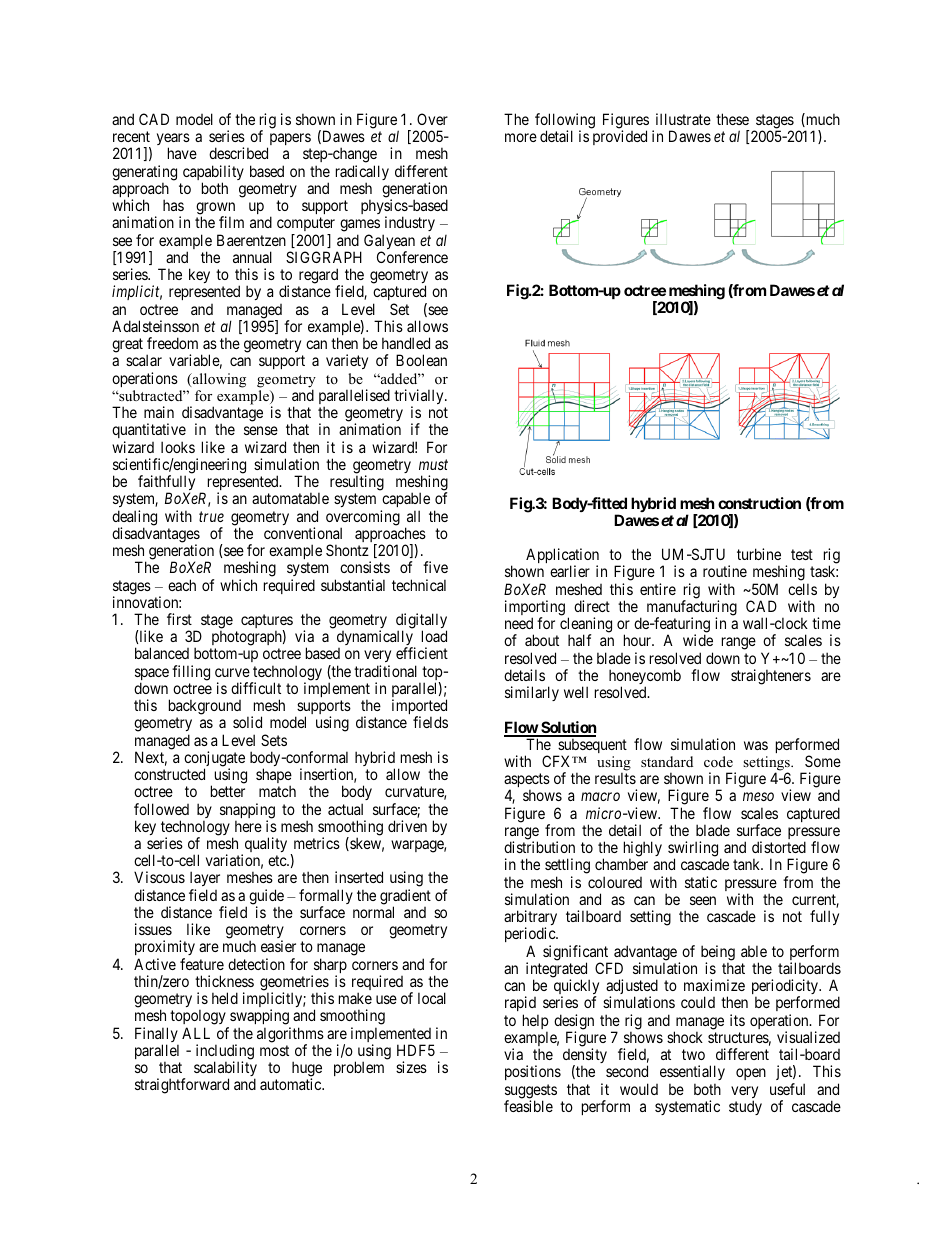 This screenshot has width=952, height=1233. Describe the element at coordinates (238, 153) in the screenshot. I see `described` at that location.
